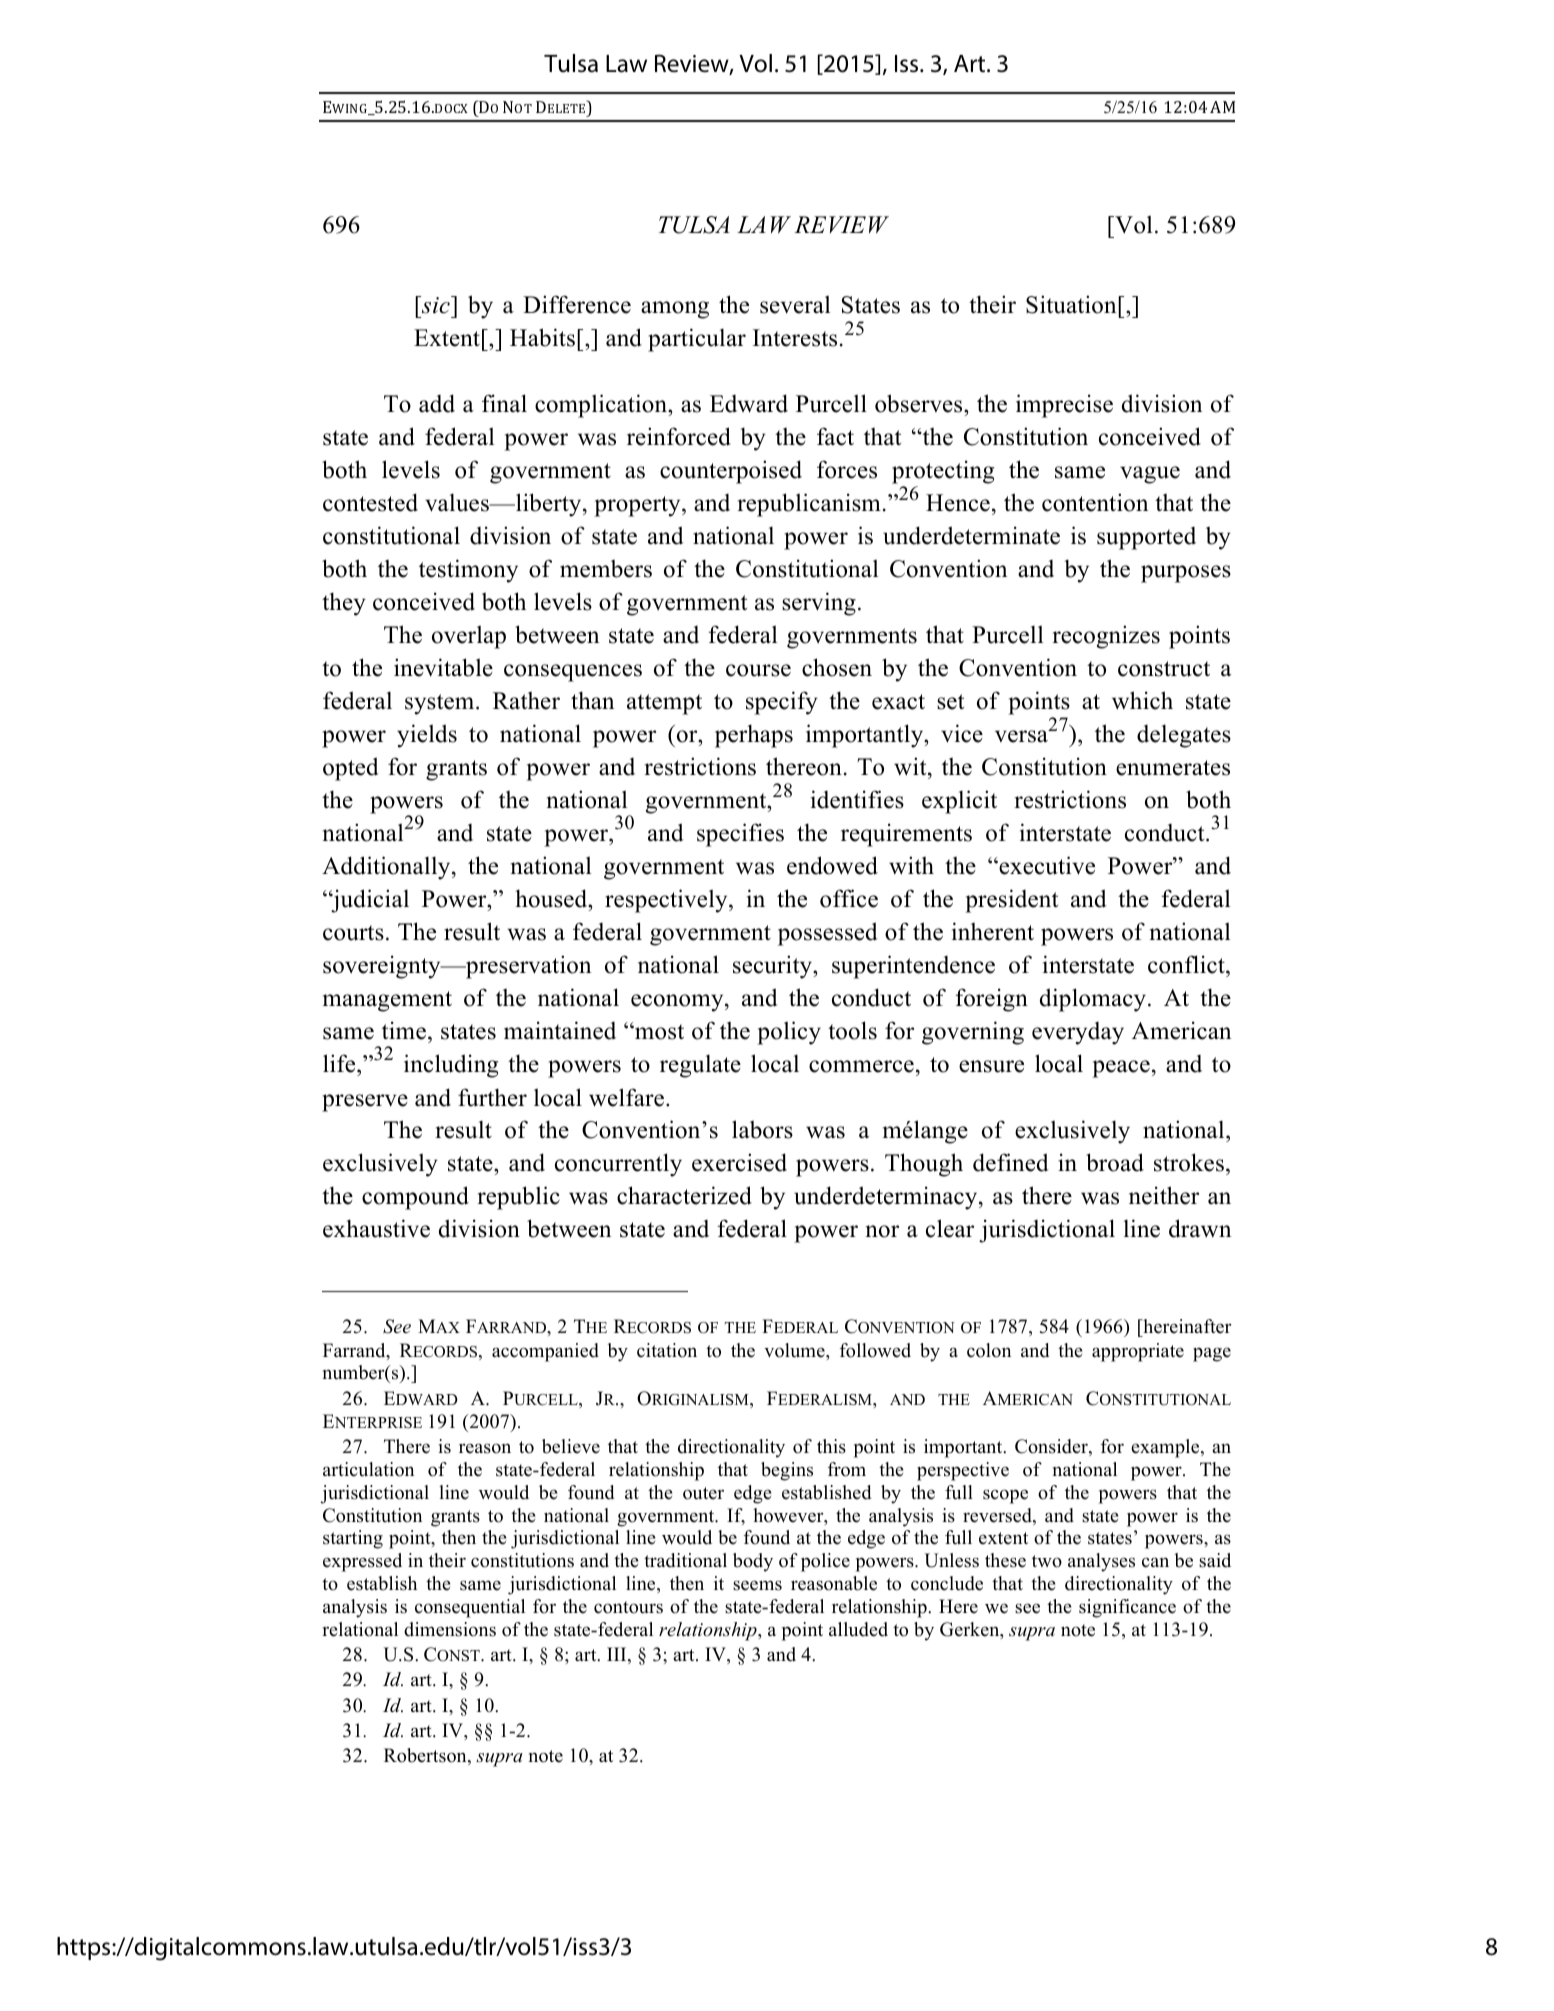 This page has width=1554, height=2011. What do you see at coordinates (436, 305) in the page?
I see `sic` at bounding box center [436, 305].
